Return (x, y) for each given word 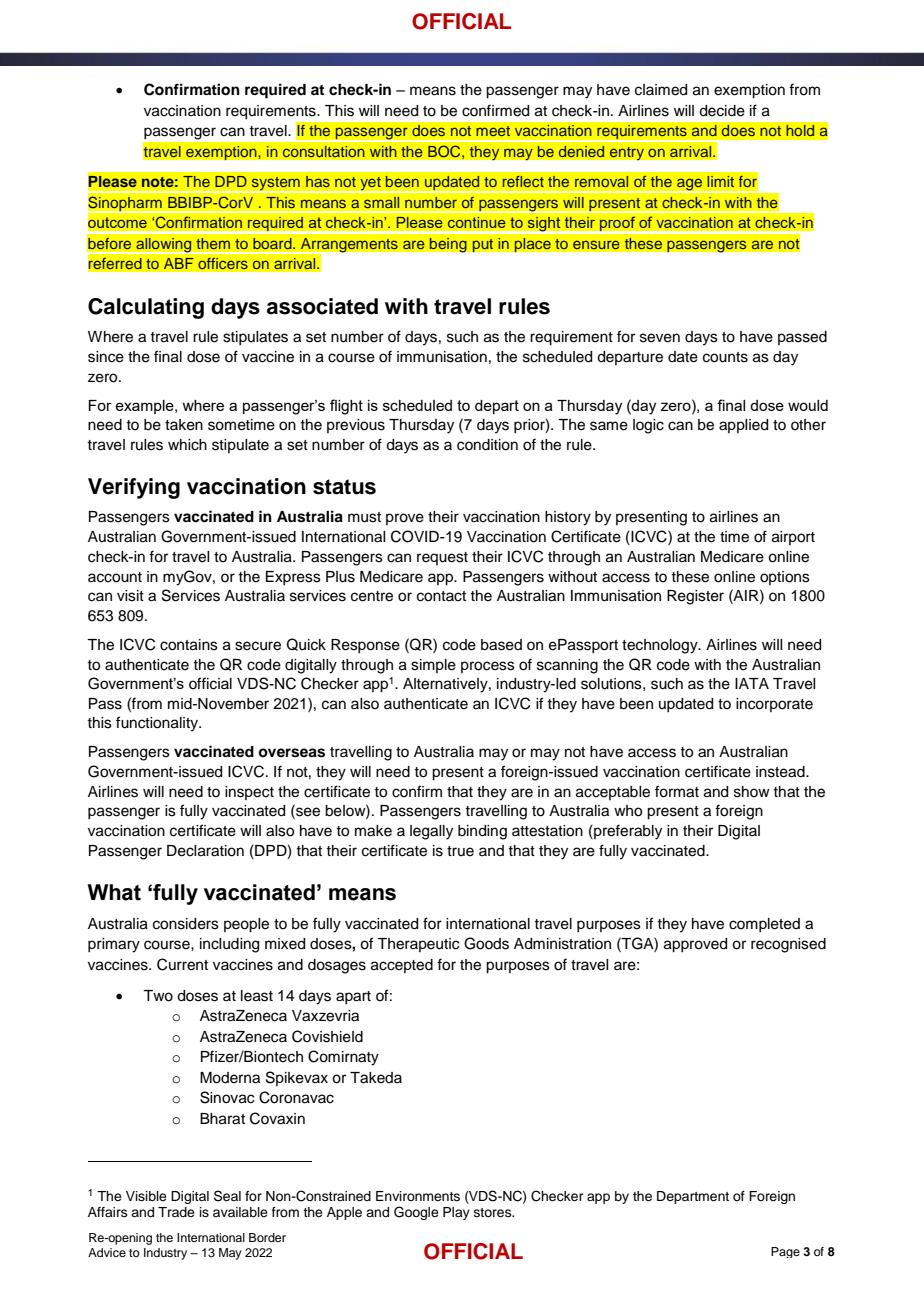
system (276, 184)
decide (722, 111)
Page (785, 1252)
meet (493, 131)
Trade (176, 1212)
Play (456, 1213)
